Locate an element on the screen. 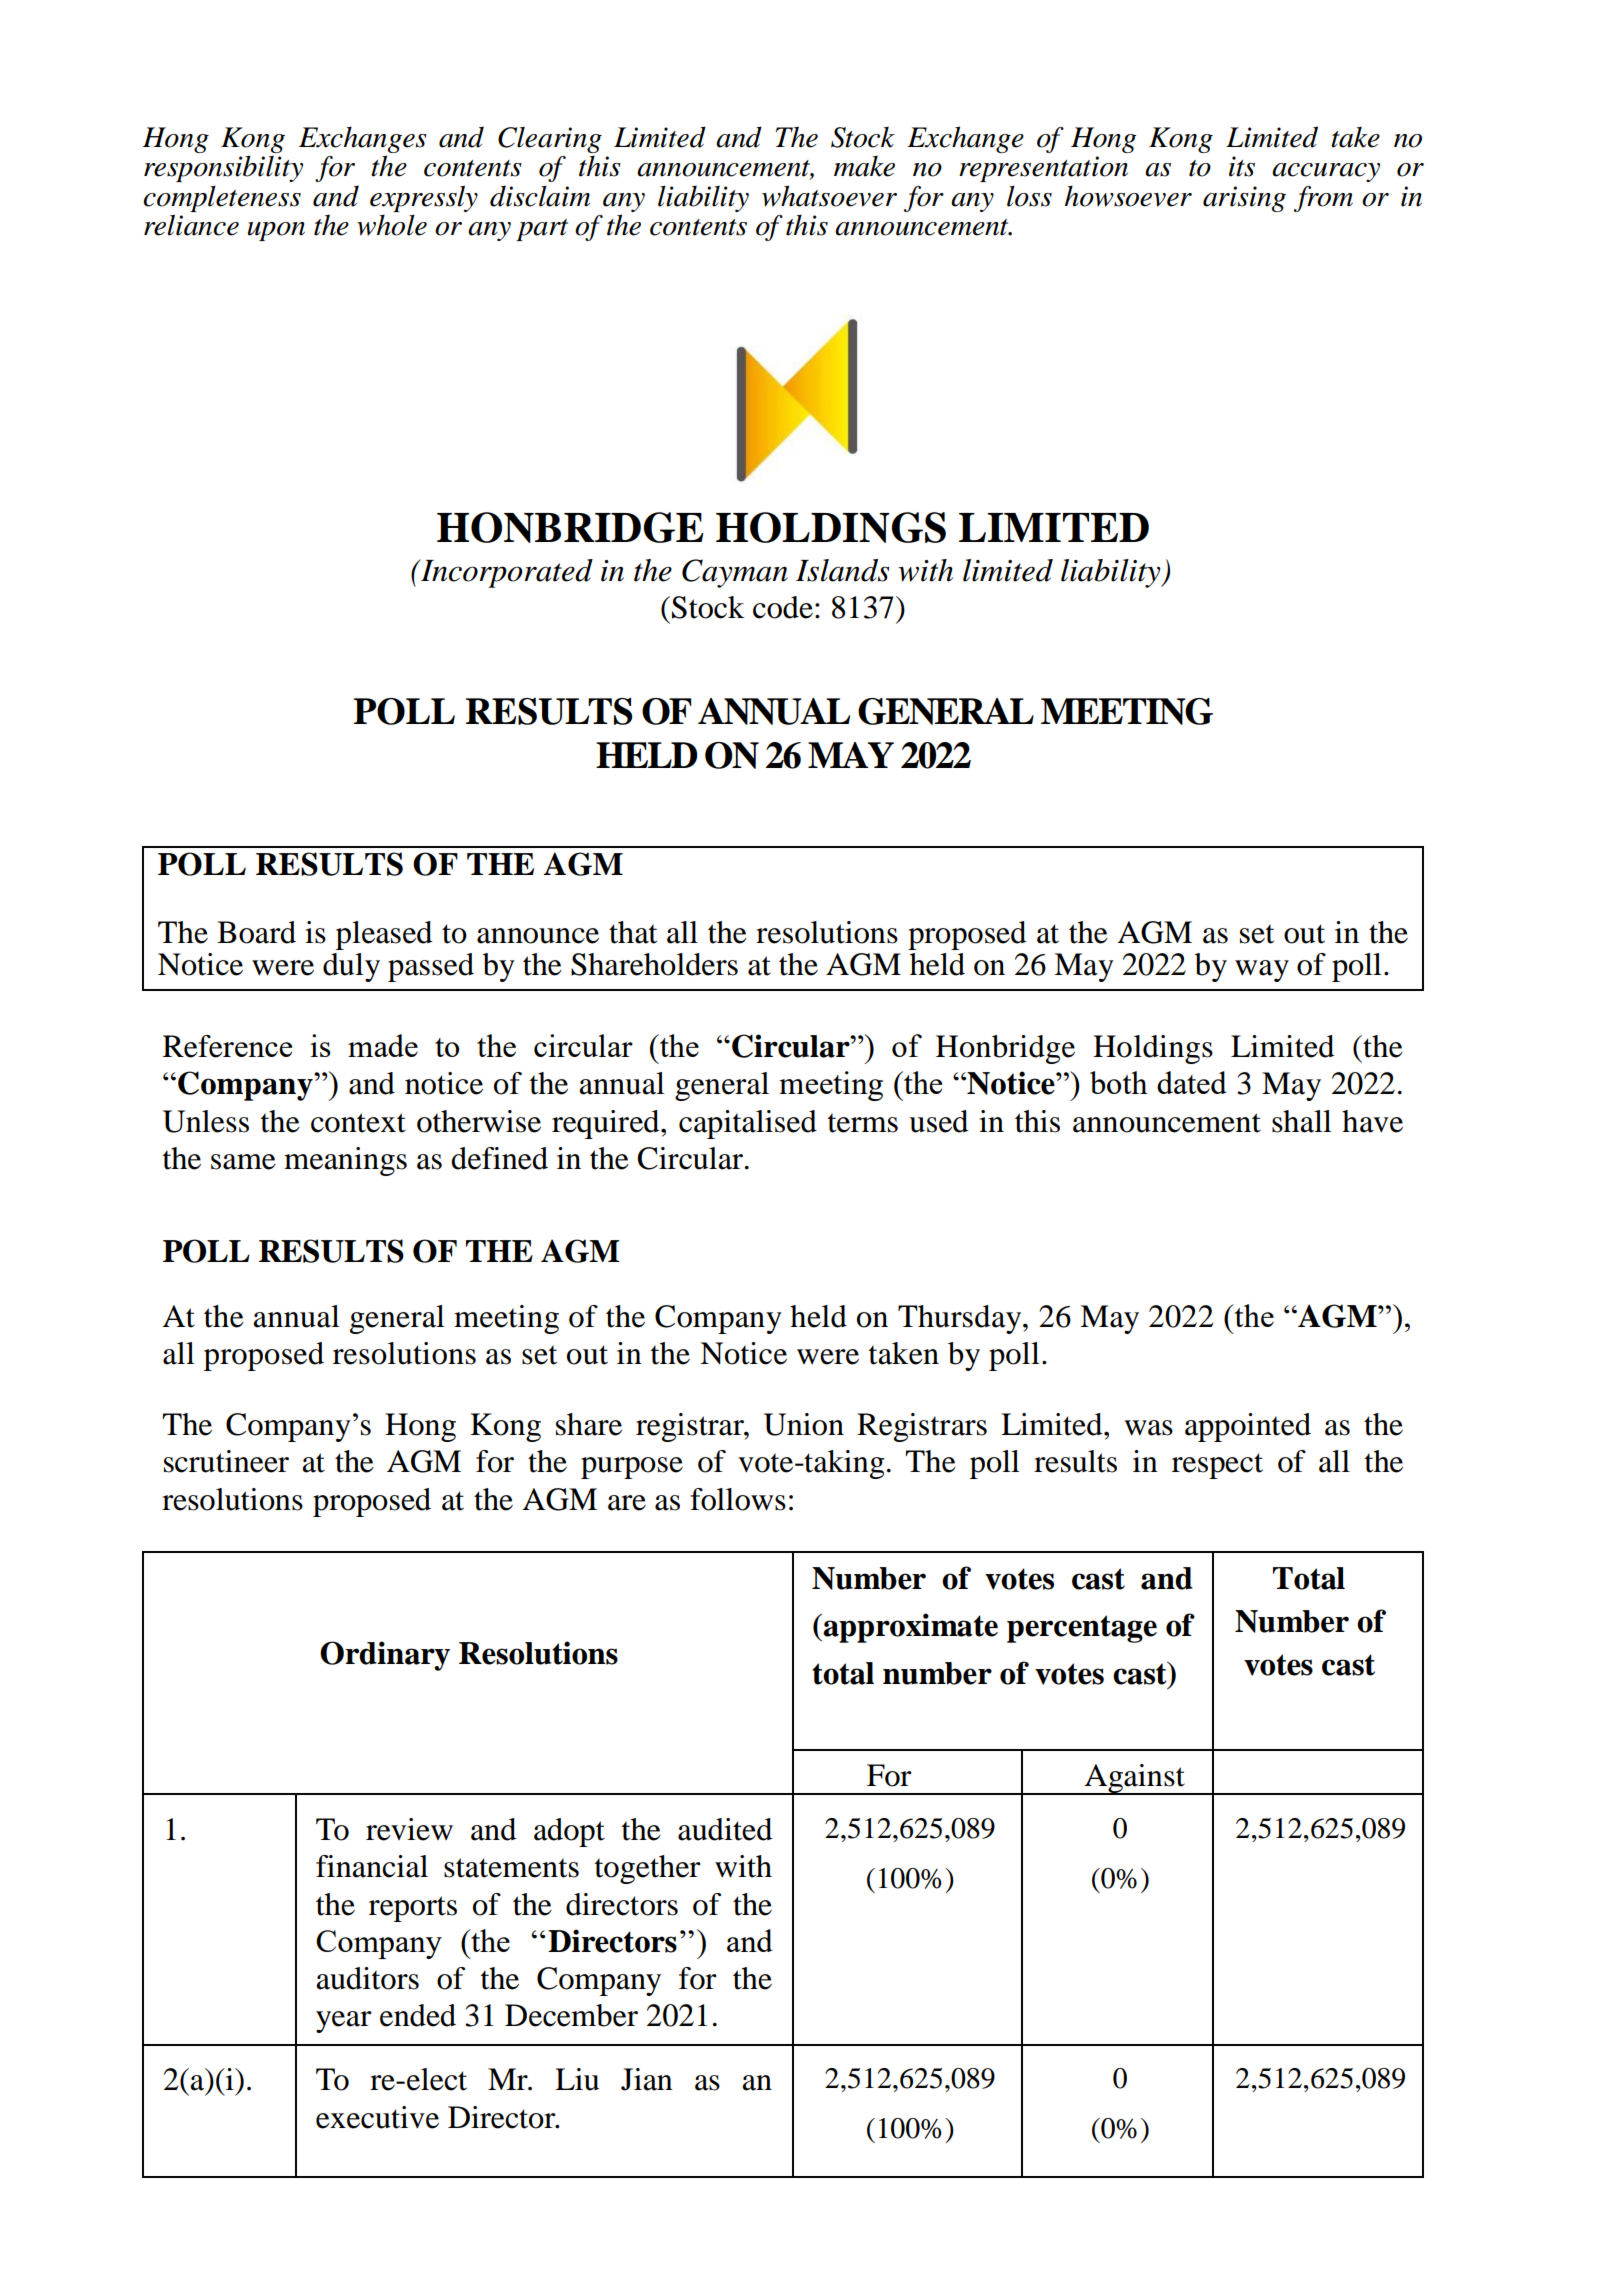 This screenshot has height=2269, width=1603. way is located at coordinates (1262, 971).
